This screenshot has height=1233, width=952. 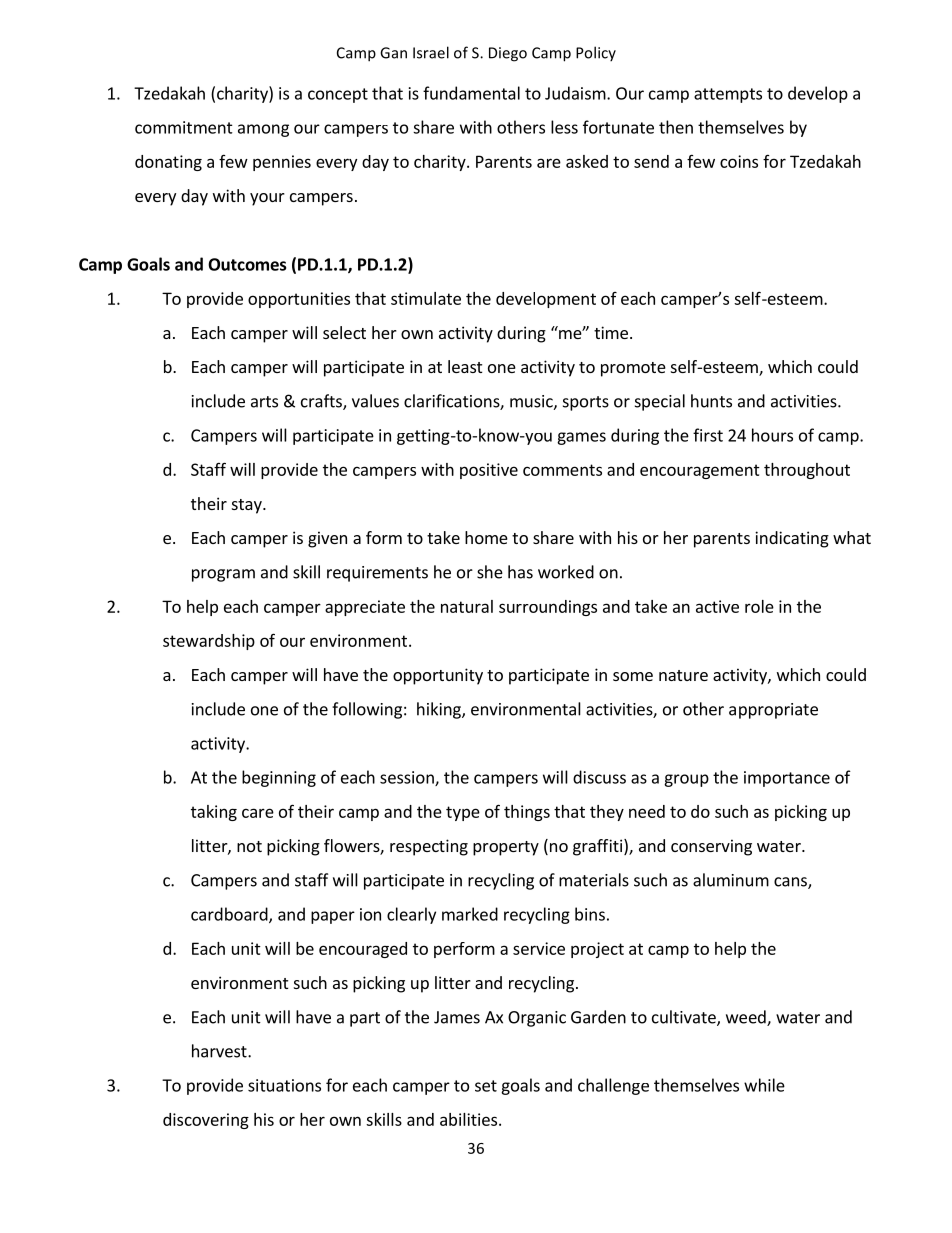 What do you see at coordinates (787, 779) in the screenshot?
I see `importance` at bounding box center [787, 779].
